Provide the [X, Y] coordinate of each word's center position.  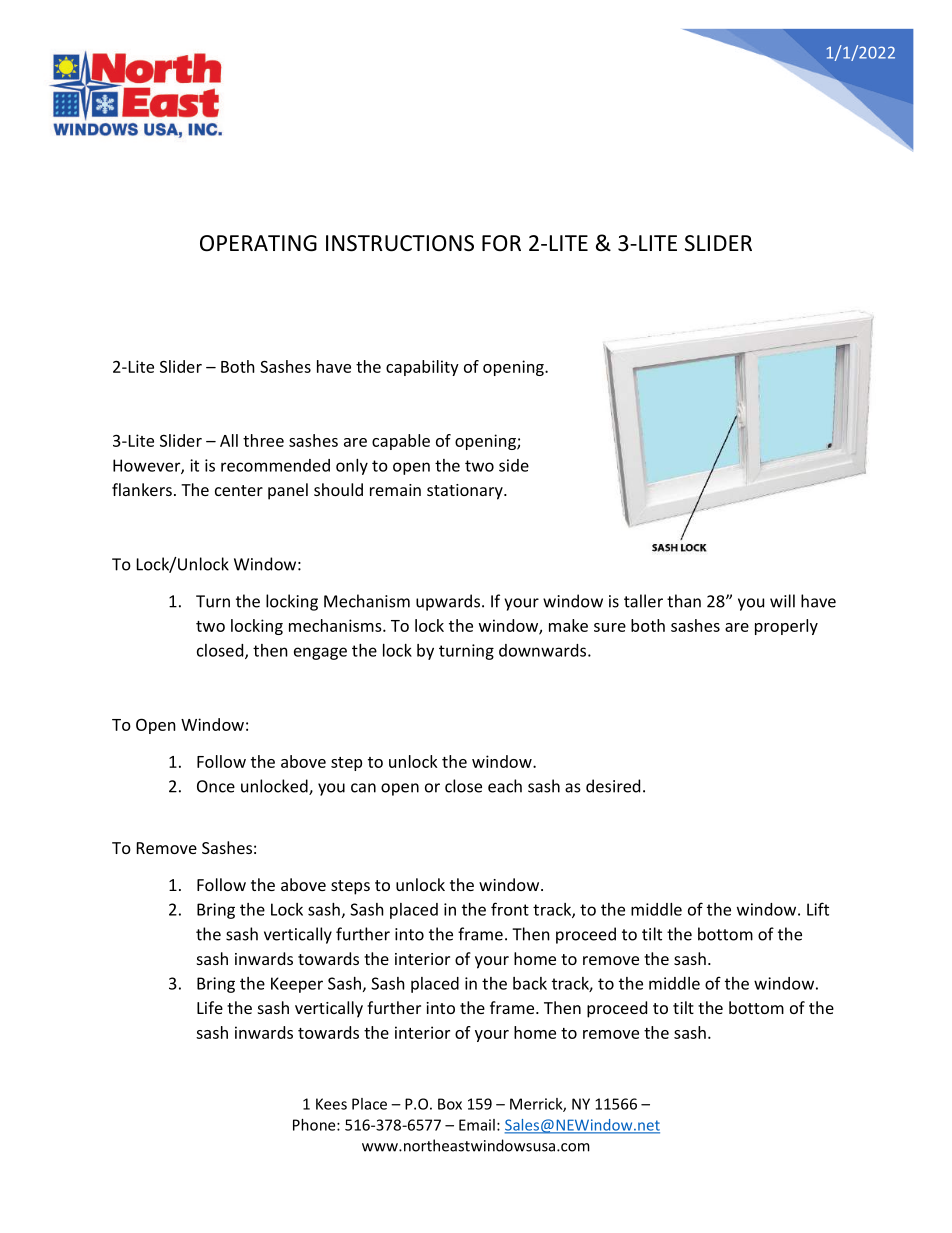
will [782, 601]
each [505, 786]
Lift [818, 909]
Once [216, 786]
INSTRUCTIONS [400, 243]
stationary [466, 492]
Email [477, 1125]
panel [288, 491]
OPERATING [258, 243]
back [530, 983]
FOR [501, 243]
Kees [331, 1104]
